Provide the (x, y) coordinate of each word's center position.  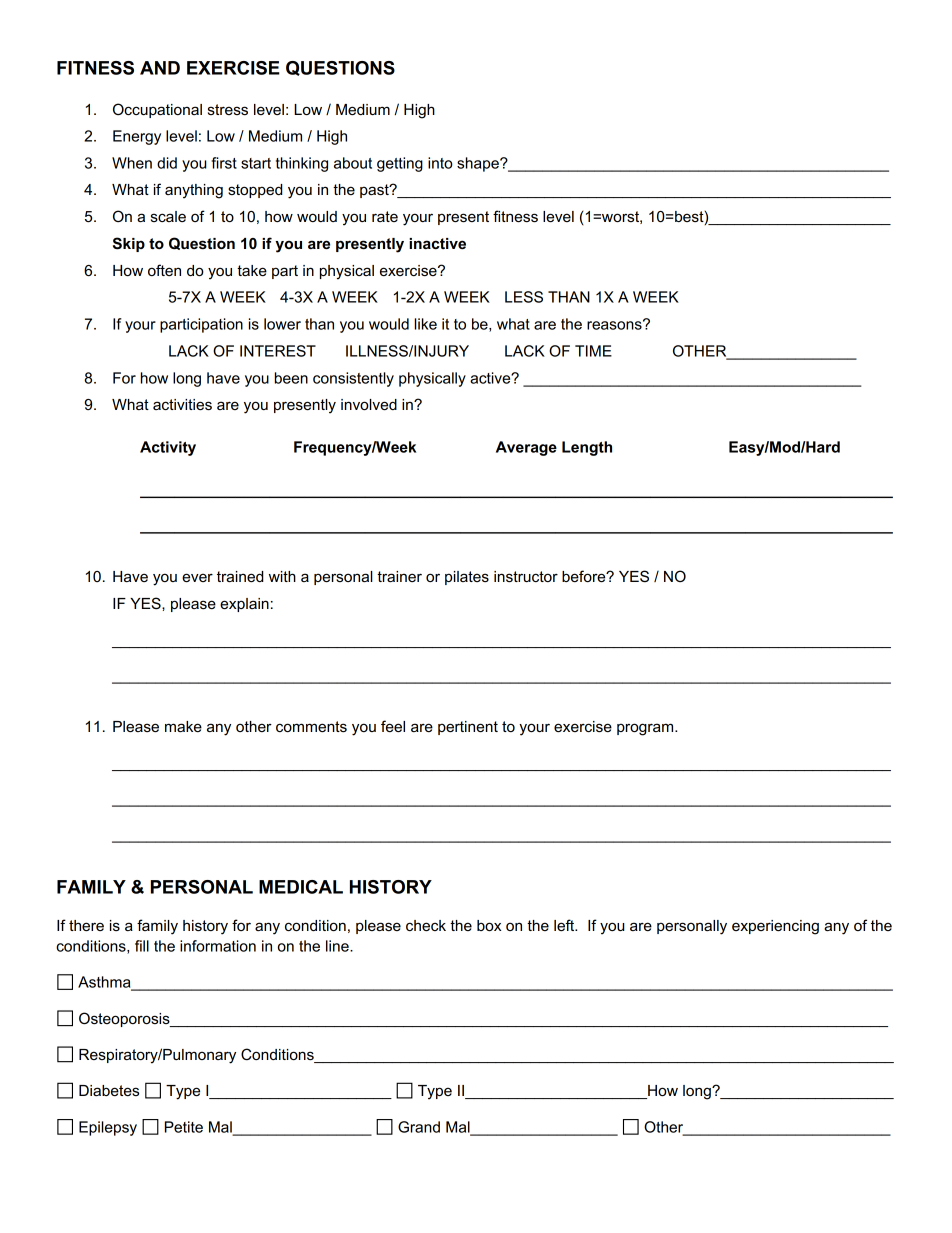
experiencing (775, 927)
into (440, 163)
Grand (419, 1127)
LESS (524, 297)
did (167, 163)
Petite (184, 1127)
